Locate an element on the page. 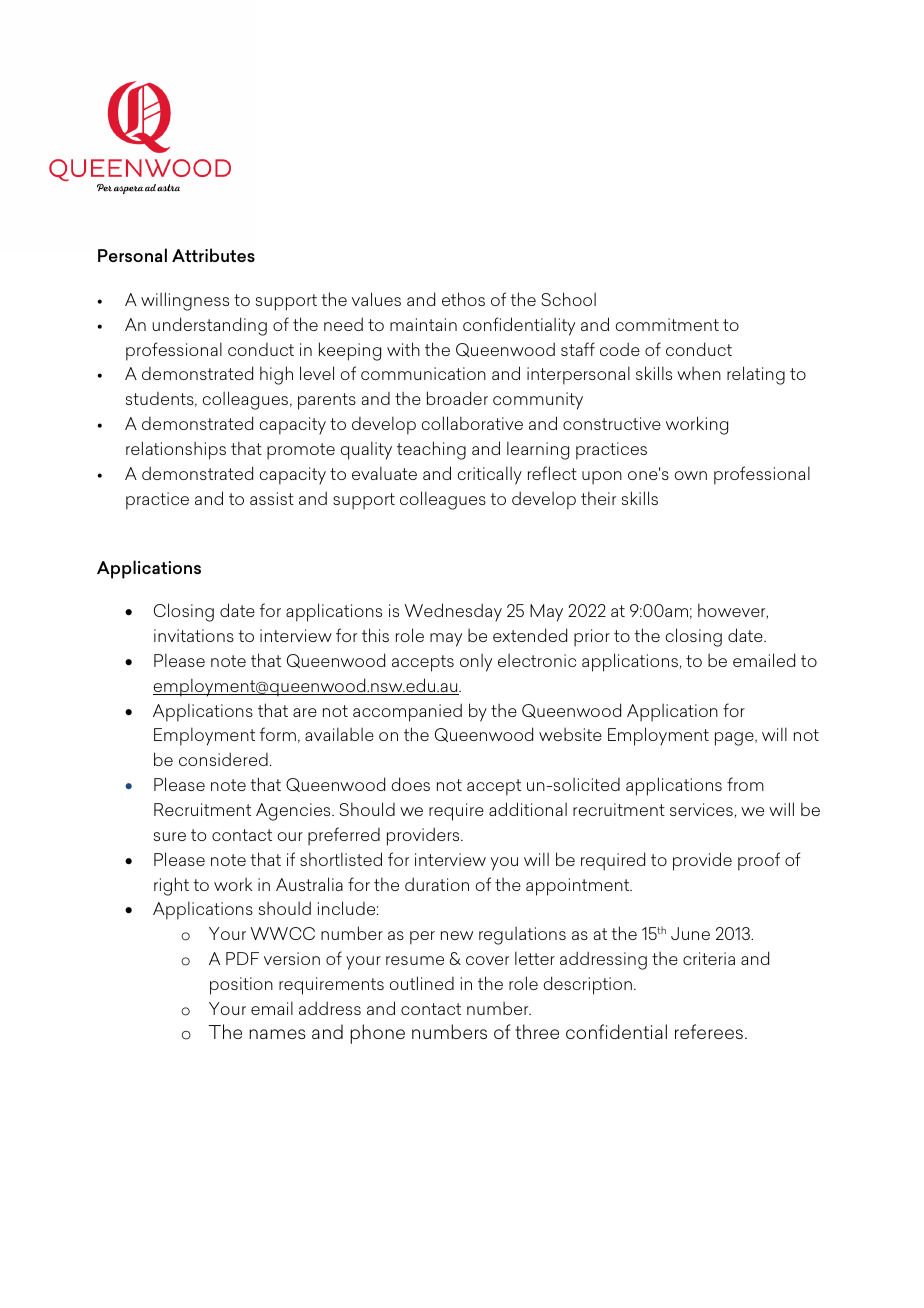  promote is located at coordinates (301, 451).
